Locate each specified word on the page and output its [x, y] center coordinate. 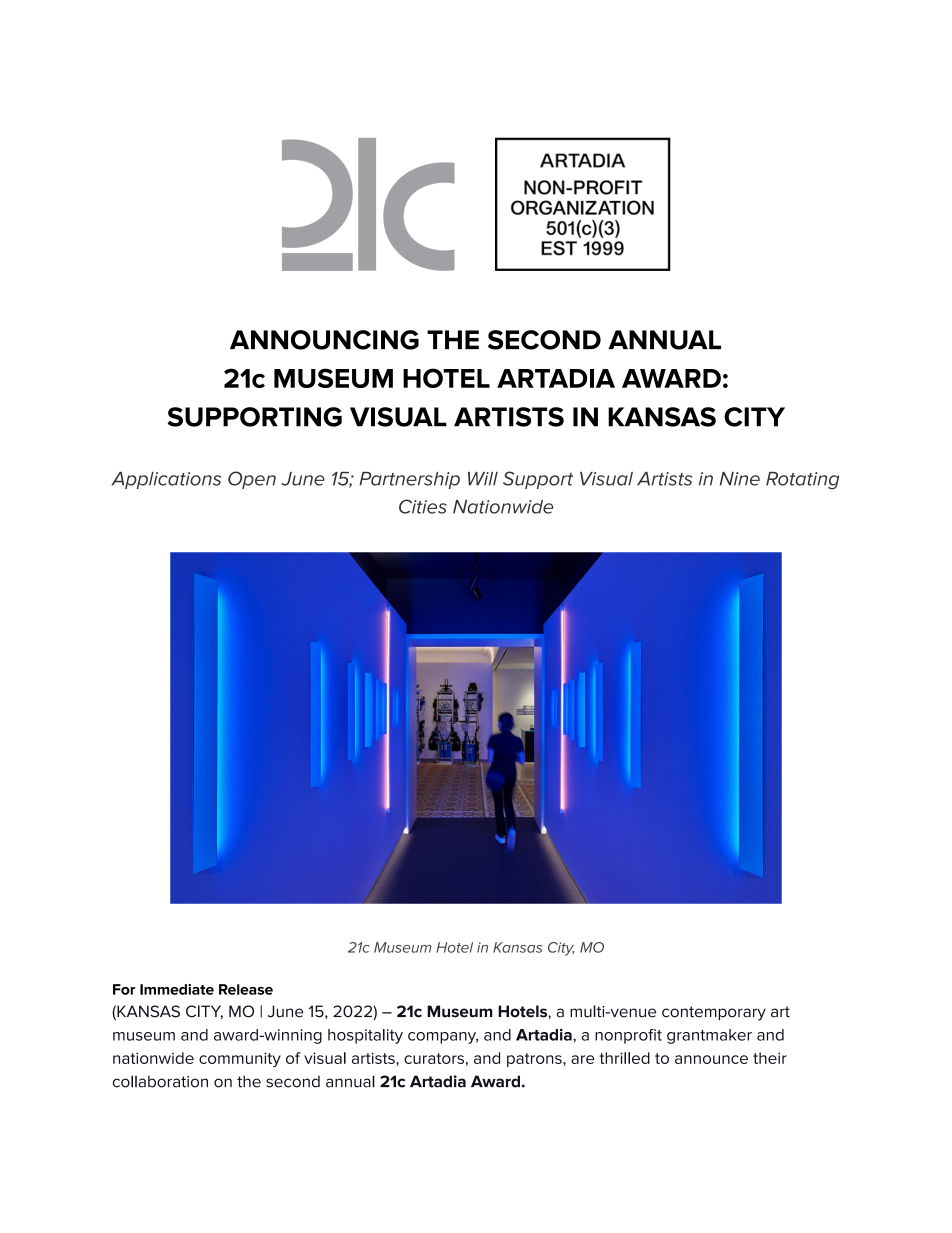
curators [434, 1058]
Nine [740, 479]
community [240, 1059]
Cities [423, 506]
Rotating [802, 481]
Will [483, 479]
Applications [166, 480]
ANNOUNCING [324, 340]
